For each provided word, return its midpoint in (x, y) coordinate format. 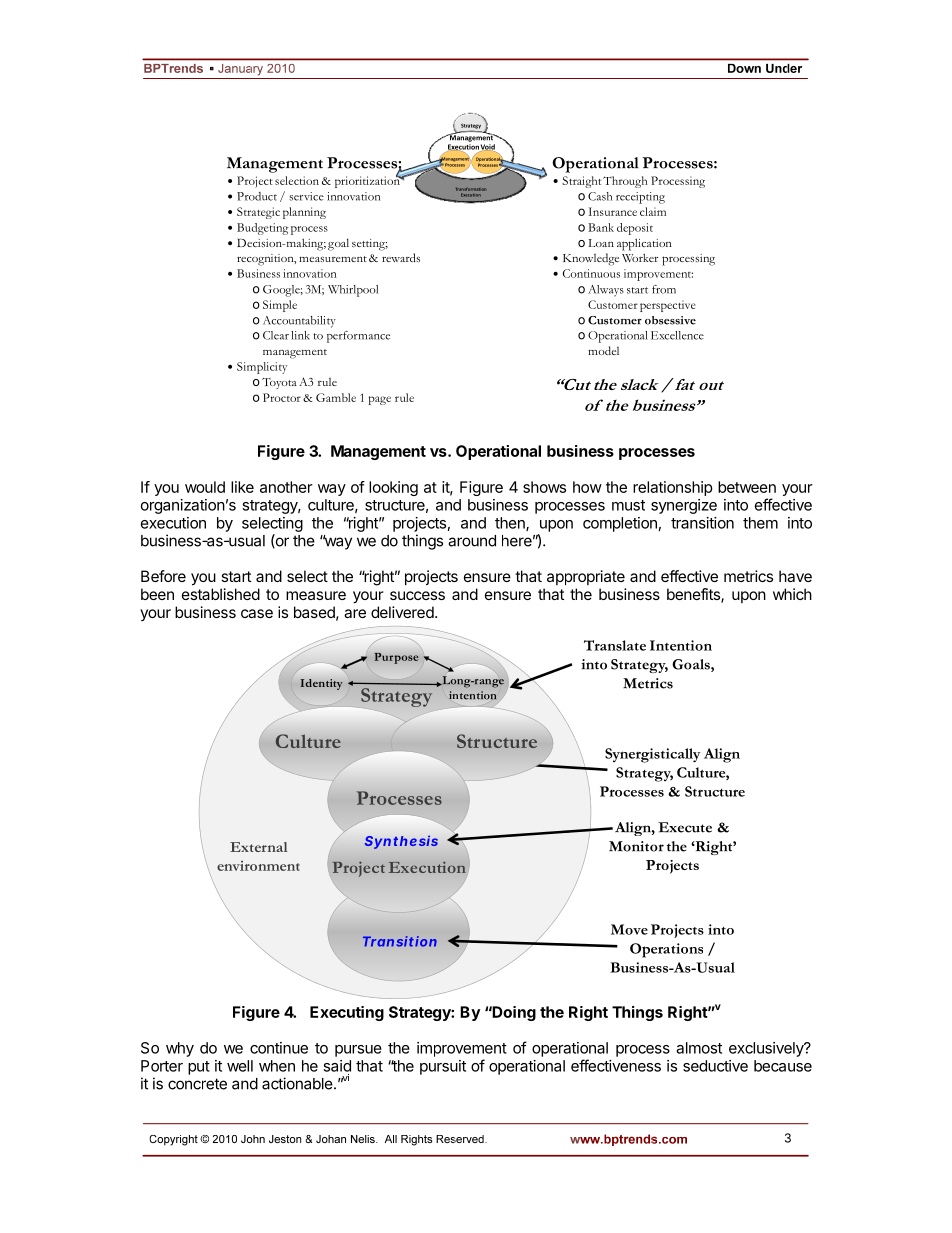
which (792, 594)
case (257, 613)
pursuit (443, 1067)
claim (653, 211)
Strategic (258, 213)
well (240, 1066)
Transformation (471, 189)
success (417, 595)
